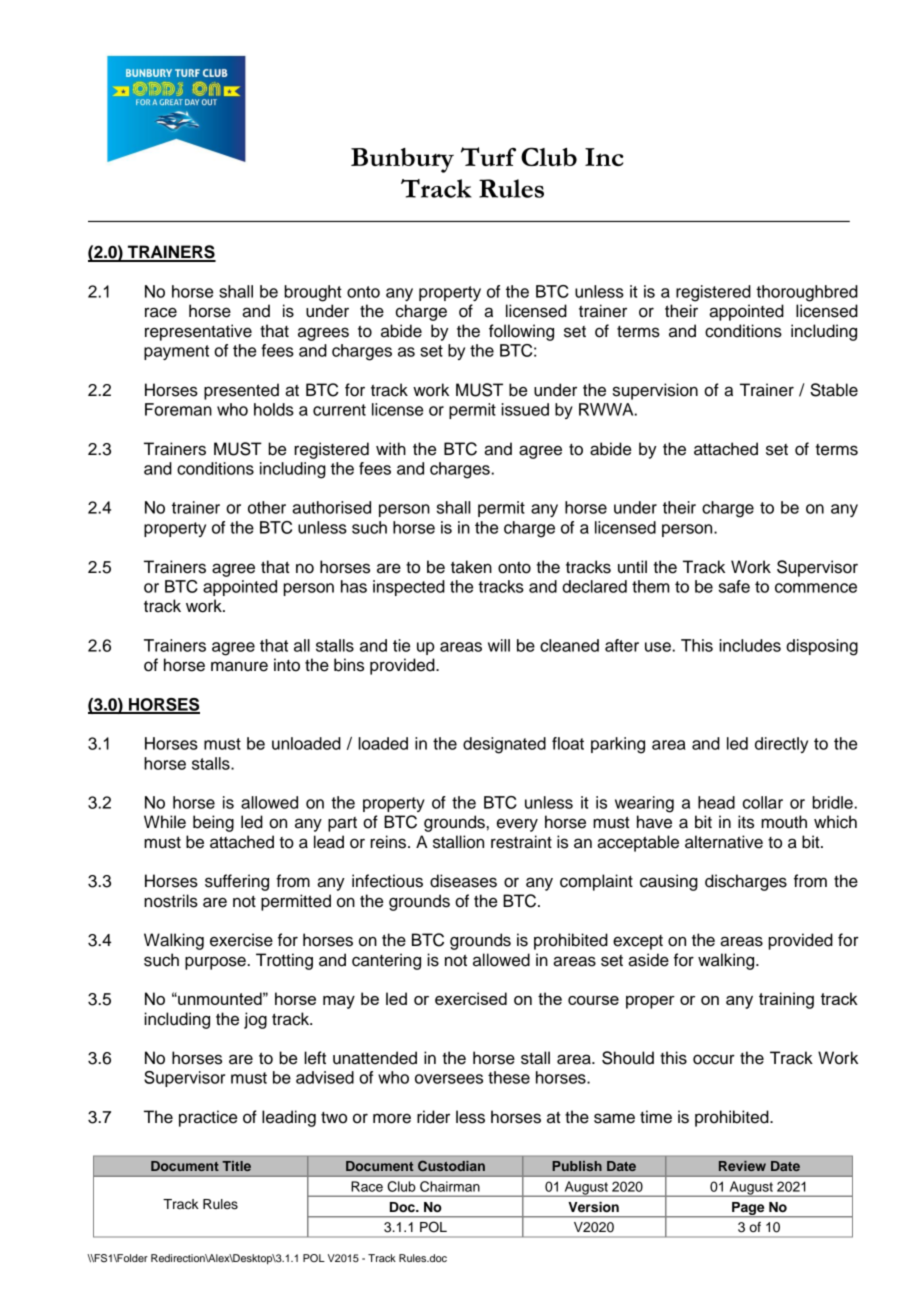  What do you see at coordinates (499, 645) in the page?
I see `will` at bounding box center [499, 645].
